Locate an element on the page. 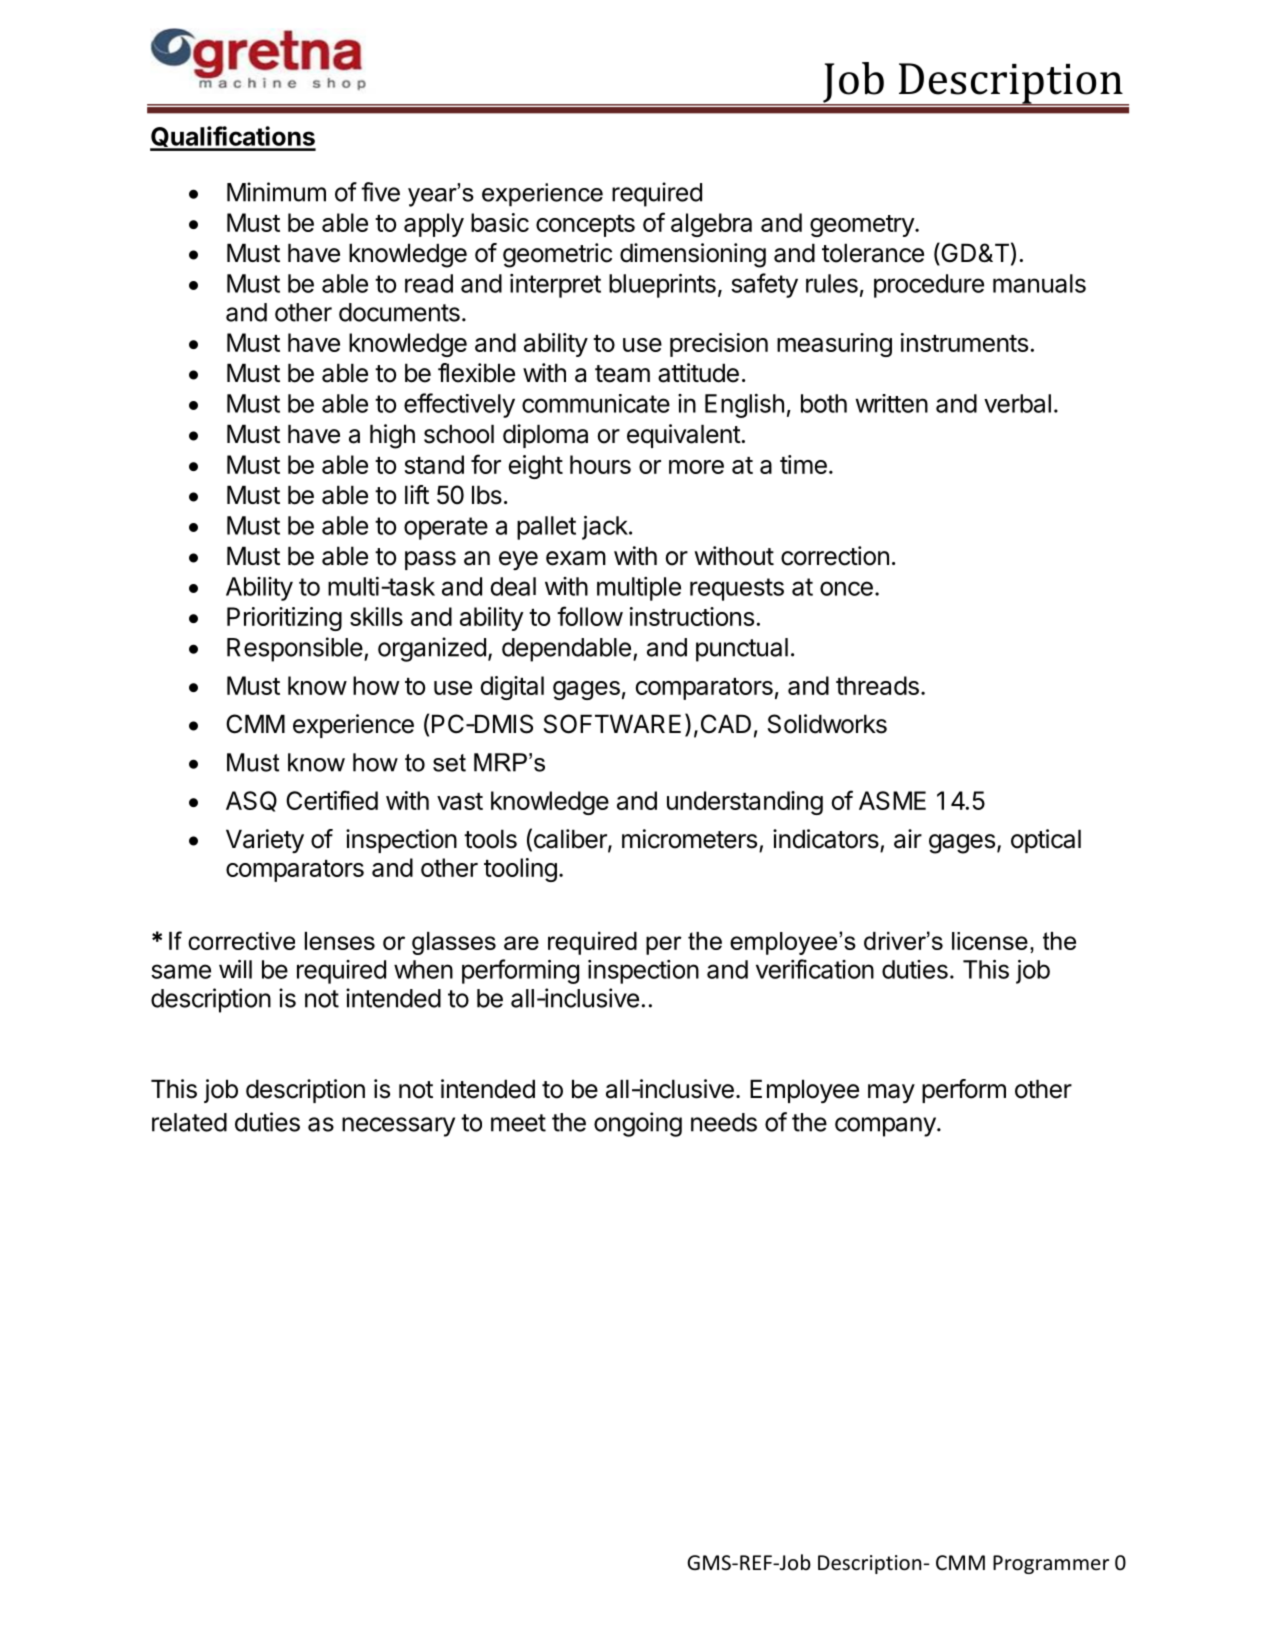  geometric is located at coordinates (557, 255).
